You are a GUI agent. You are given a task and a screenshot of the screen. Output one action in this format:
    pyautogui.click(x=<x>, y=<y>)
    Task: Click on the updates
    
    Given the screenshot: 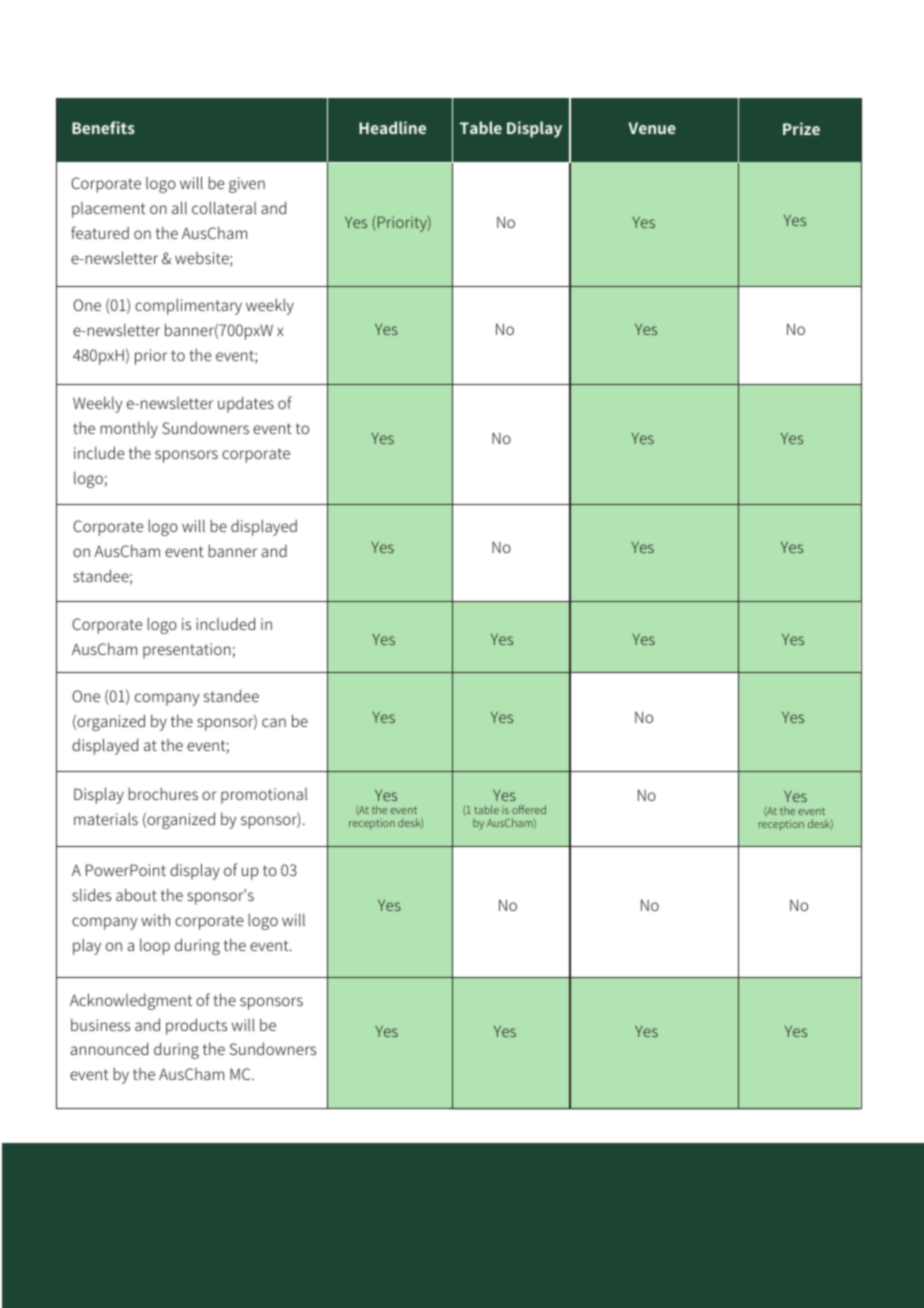 What is the action you would take?
    pyautogui.click(x=246, y=404)
